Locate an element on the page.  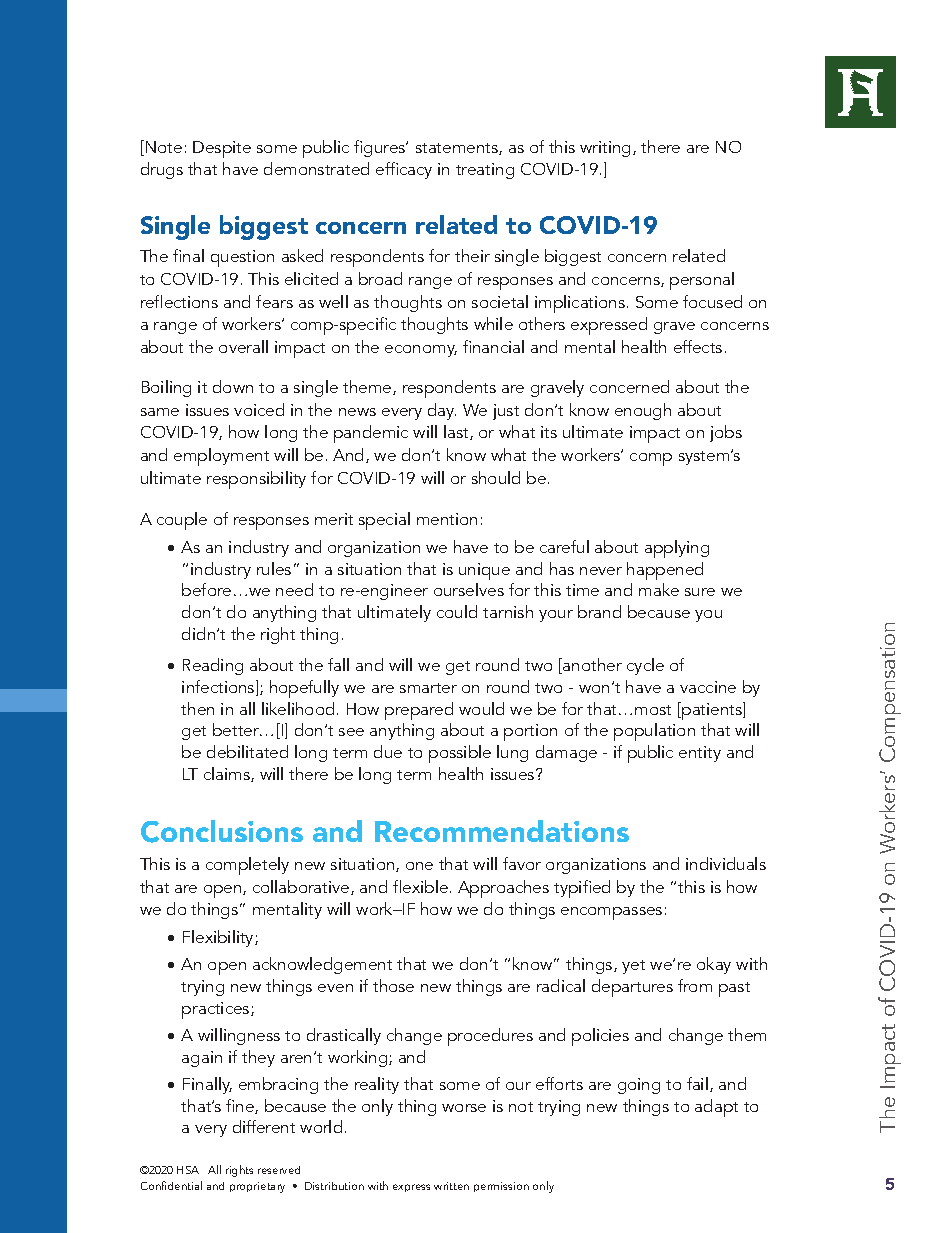
smarter is located at coordinates (428, 688).
